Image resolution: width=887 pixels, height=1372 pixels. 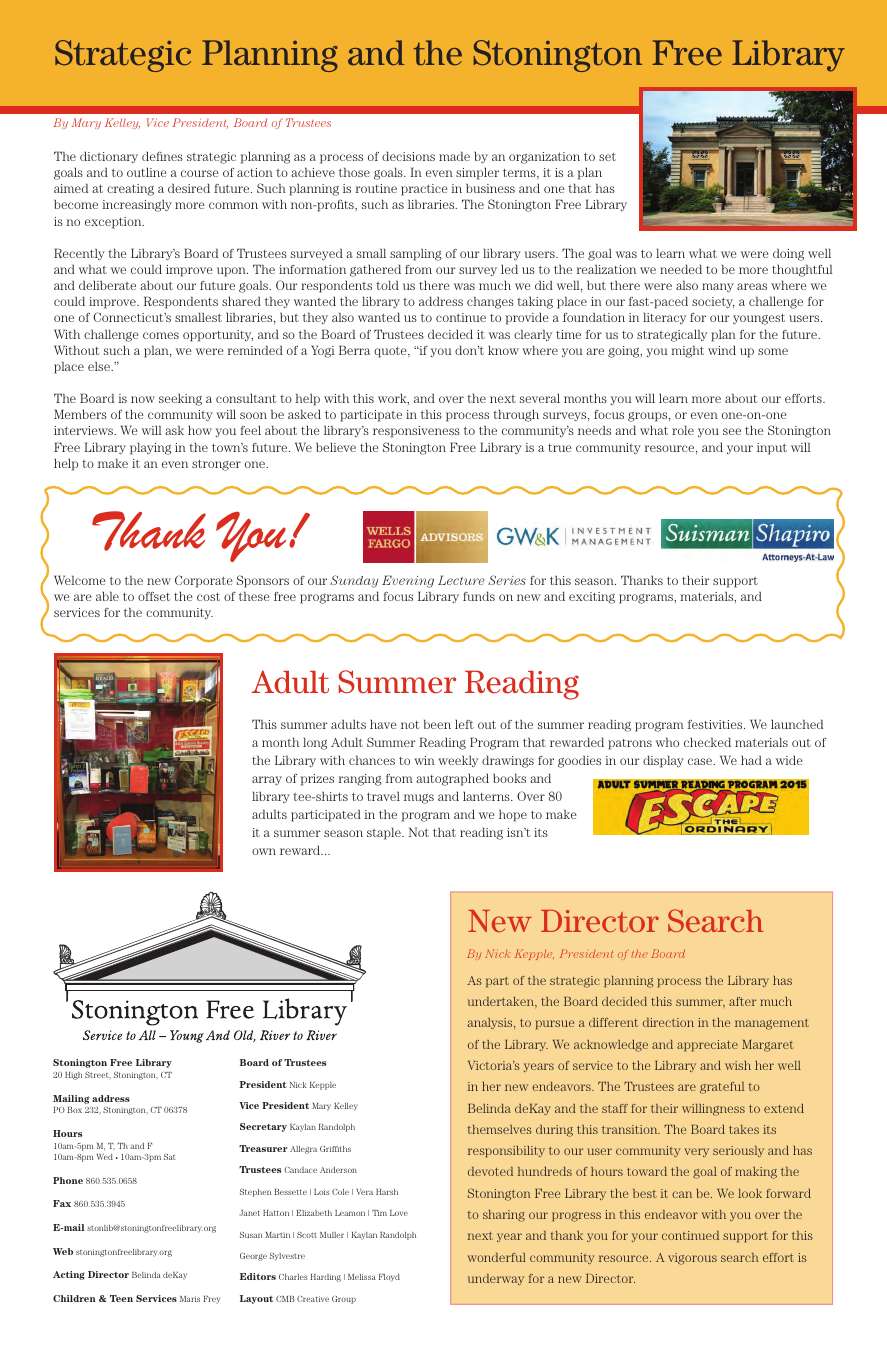 What do you see at coordinates (592, 598) in the screenshot?
I see `exciting` at bounding box center [592, 598].
